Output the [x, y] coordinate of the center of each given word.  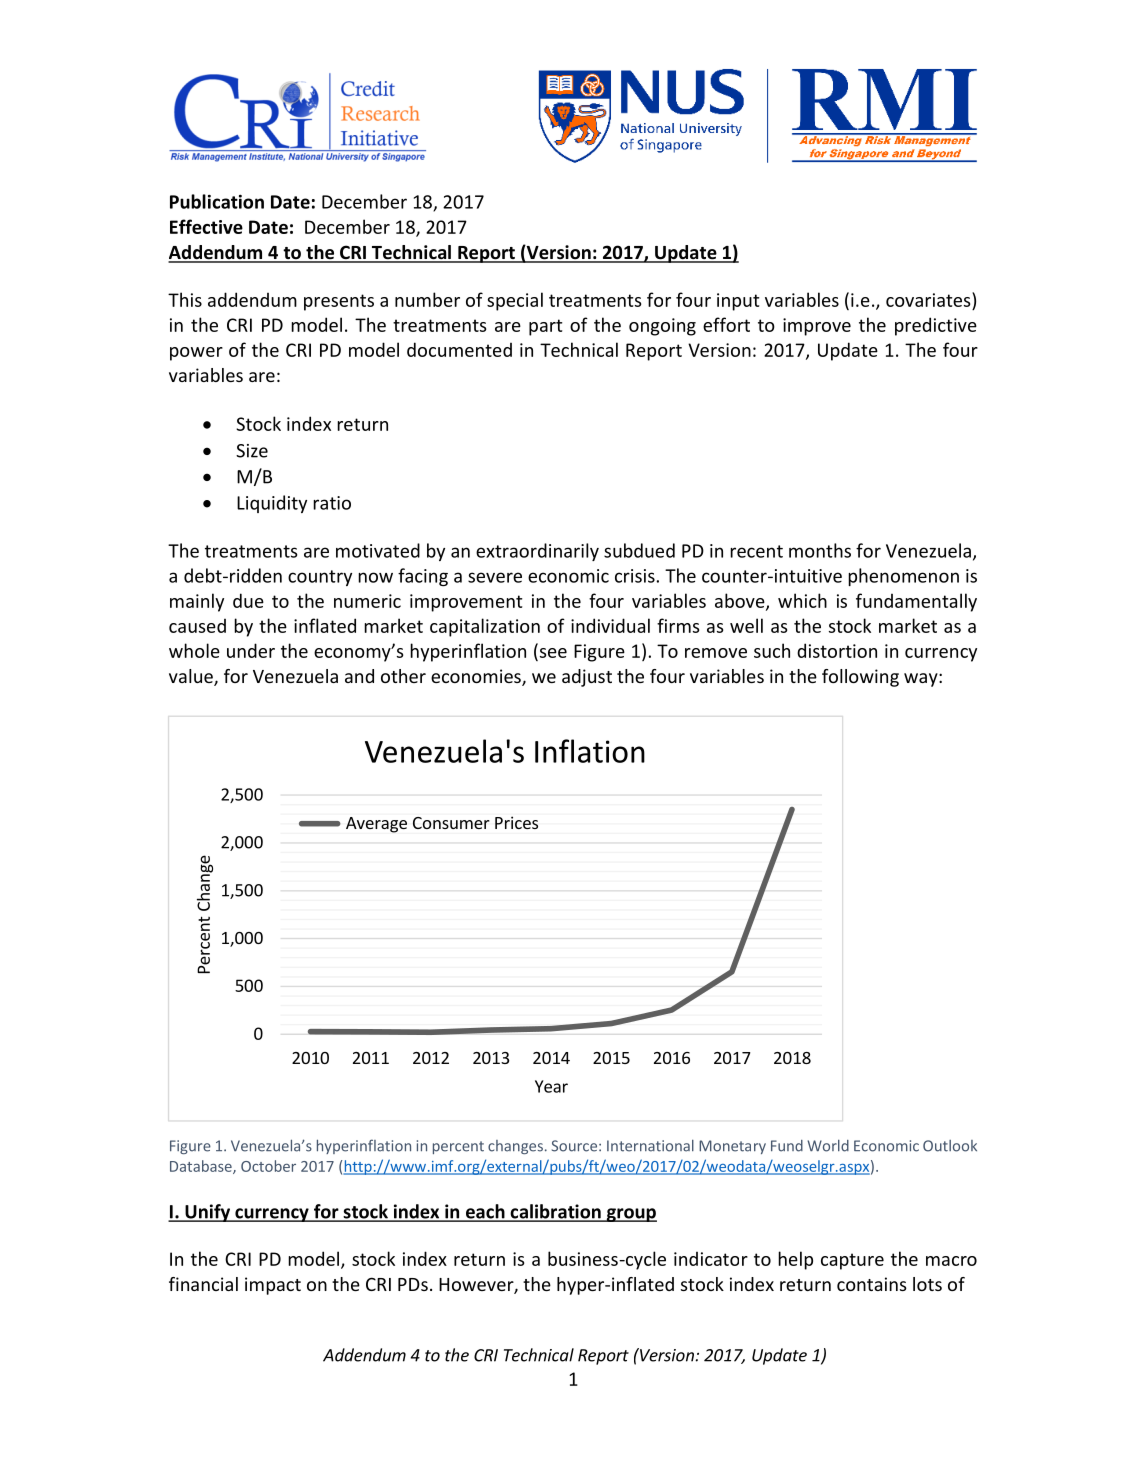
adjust [587, 678]
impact [273, 1286]
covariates [929, 299]
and [359, 676]
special [515, 301]
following [860, 678]
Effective [206, 226]
